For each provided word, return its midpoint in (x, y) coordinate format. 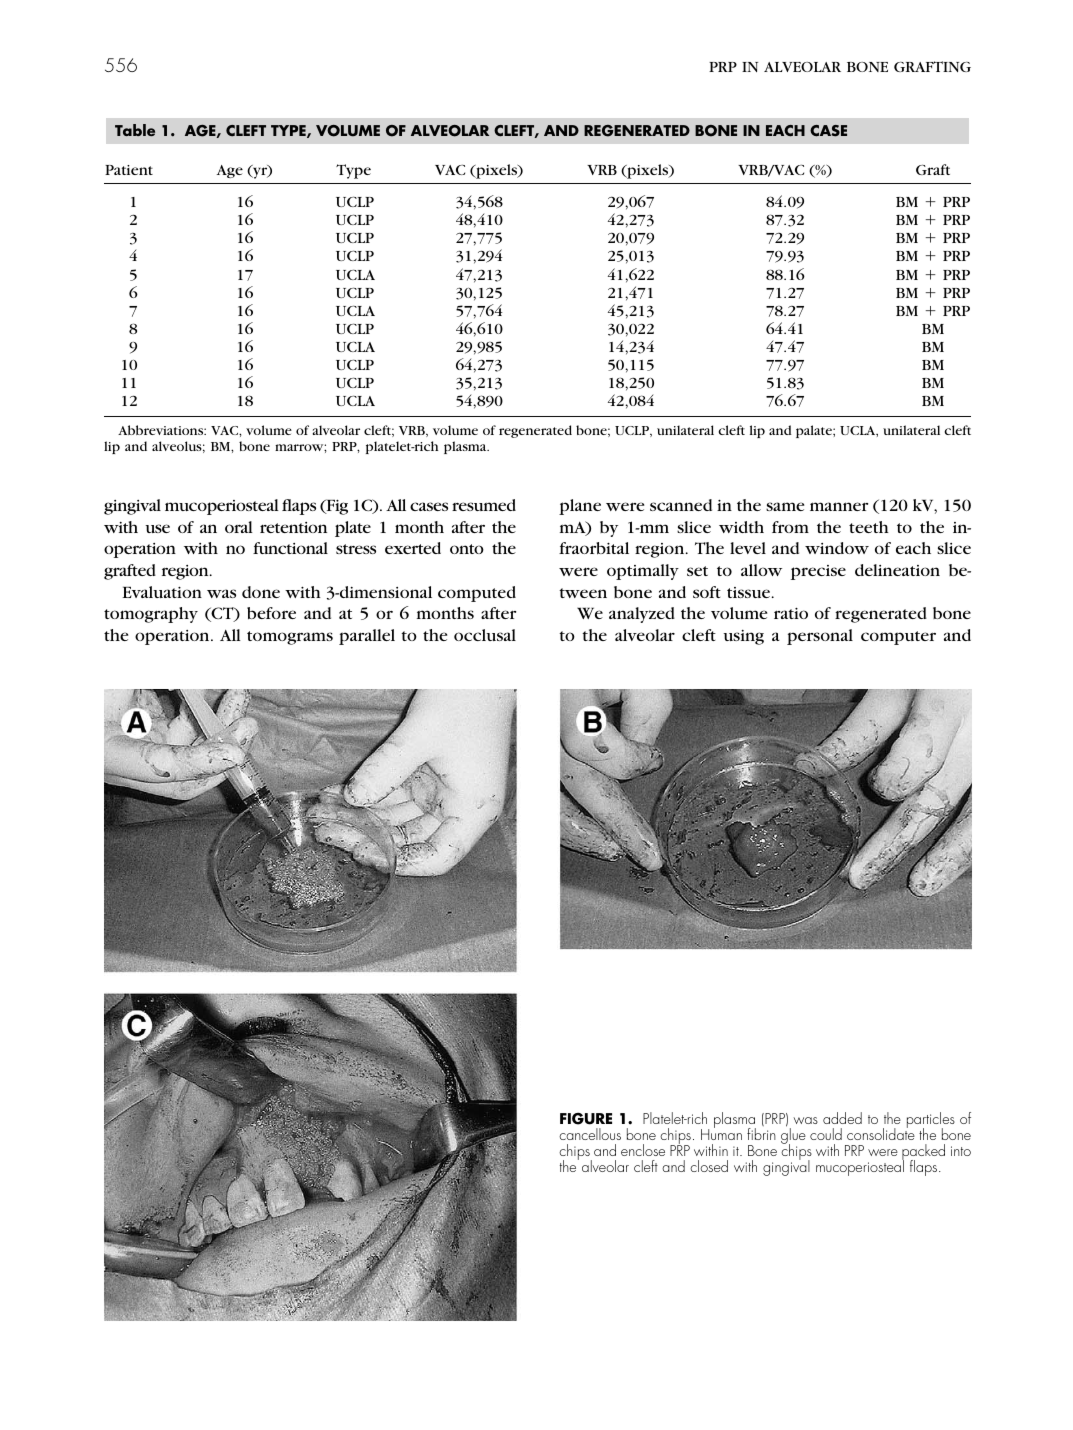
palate (815, 431)
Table (135, 130)
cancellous (590, 1134)
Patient (129, 170)
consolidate (881, 1133)
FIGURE (586, 1118)
